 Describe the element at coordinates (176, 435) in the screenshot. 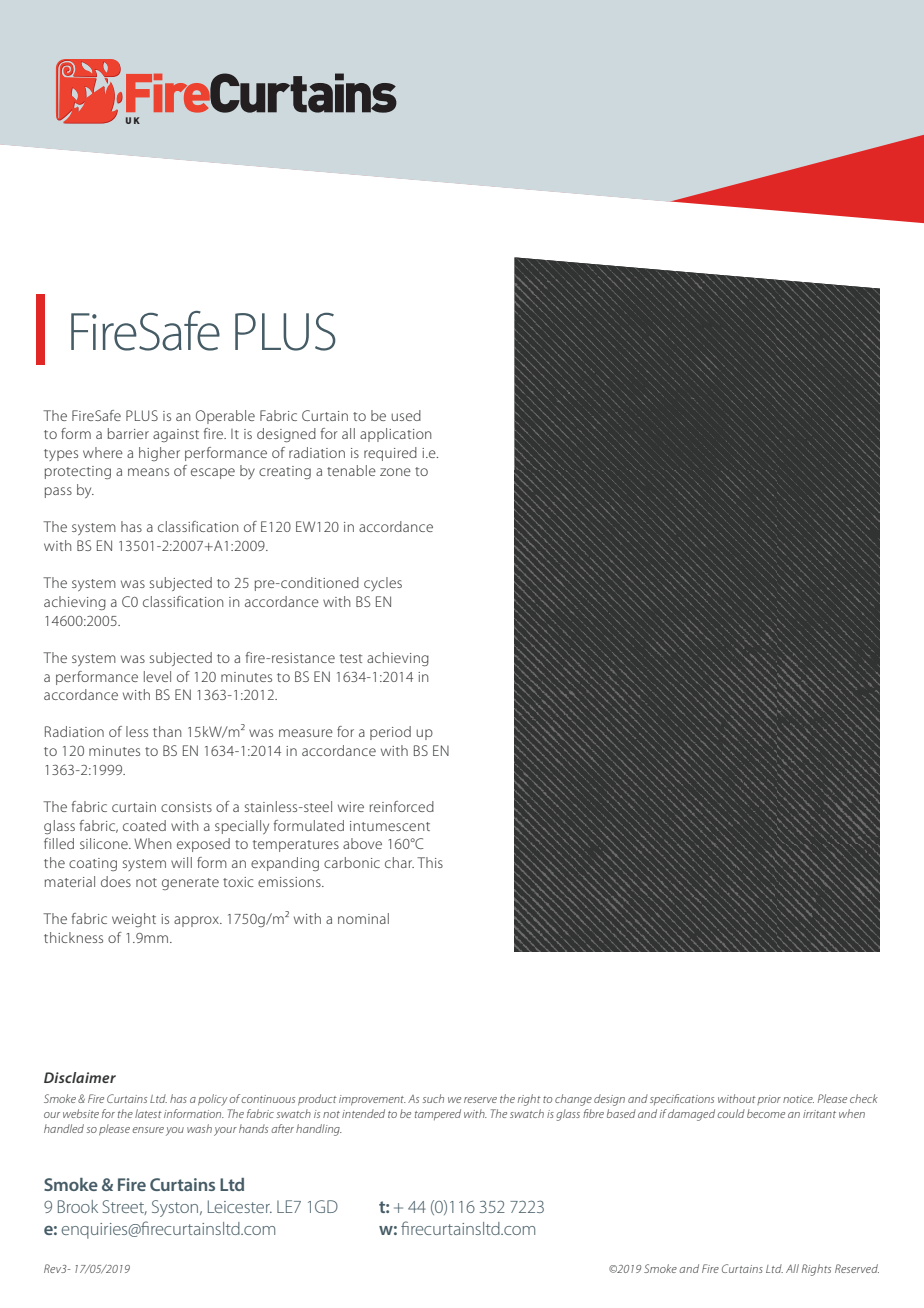

I see `against` at that location.
